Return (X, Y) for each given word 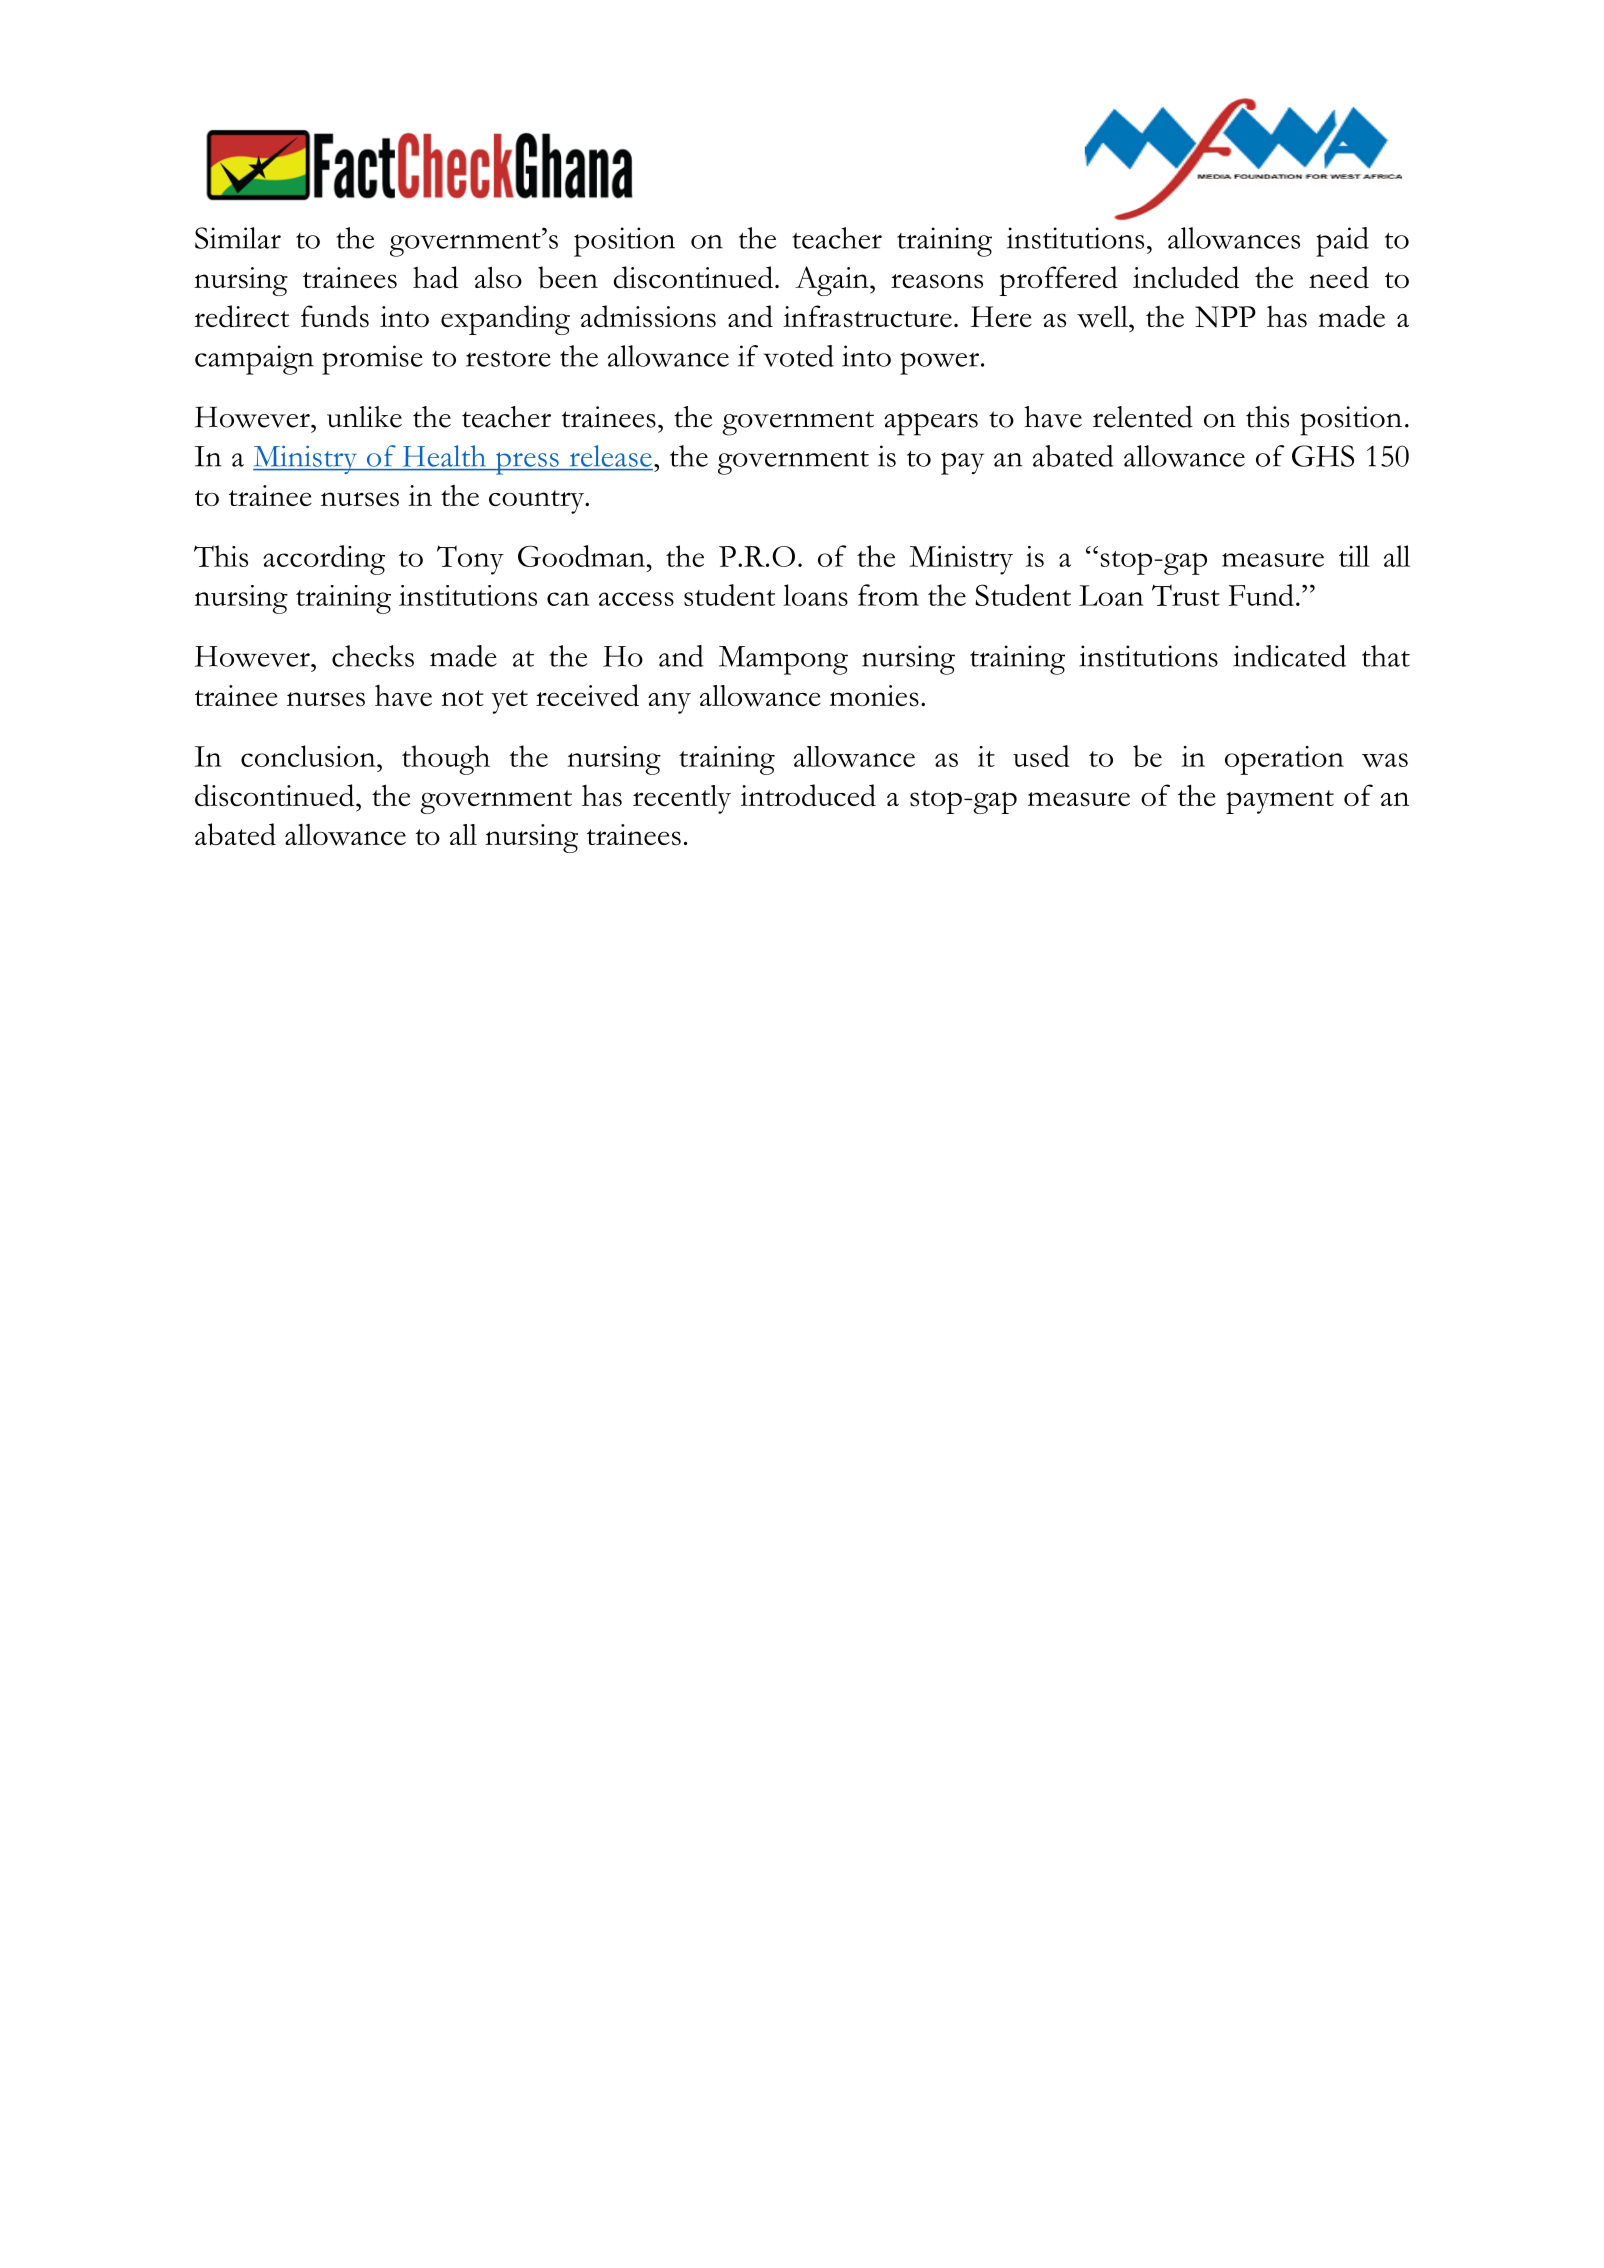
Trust (1186, 595)
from (888, 595)
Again (833, 281)
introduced (808, 795)
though (446, 760)
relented (1143, 416)
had (435, 277)
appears (931, 424)
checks (373, 656)
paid (1342, 242)
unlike (364, 417)
